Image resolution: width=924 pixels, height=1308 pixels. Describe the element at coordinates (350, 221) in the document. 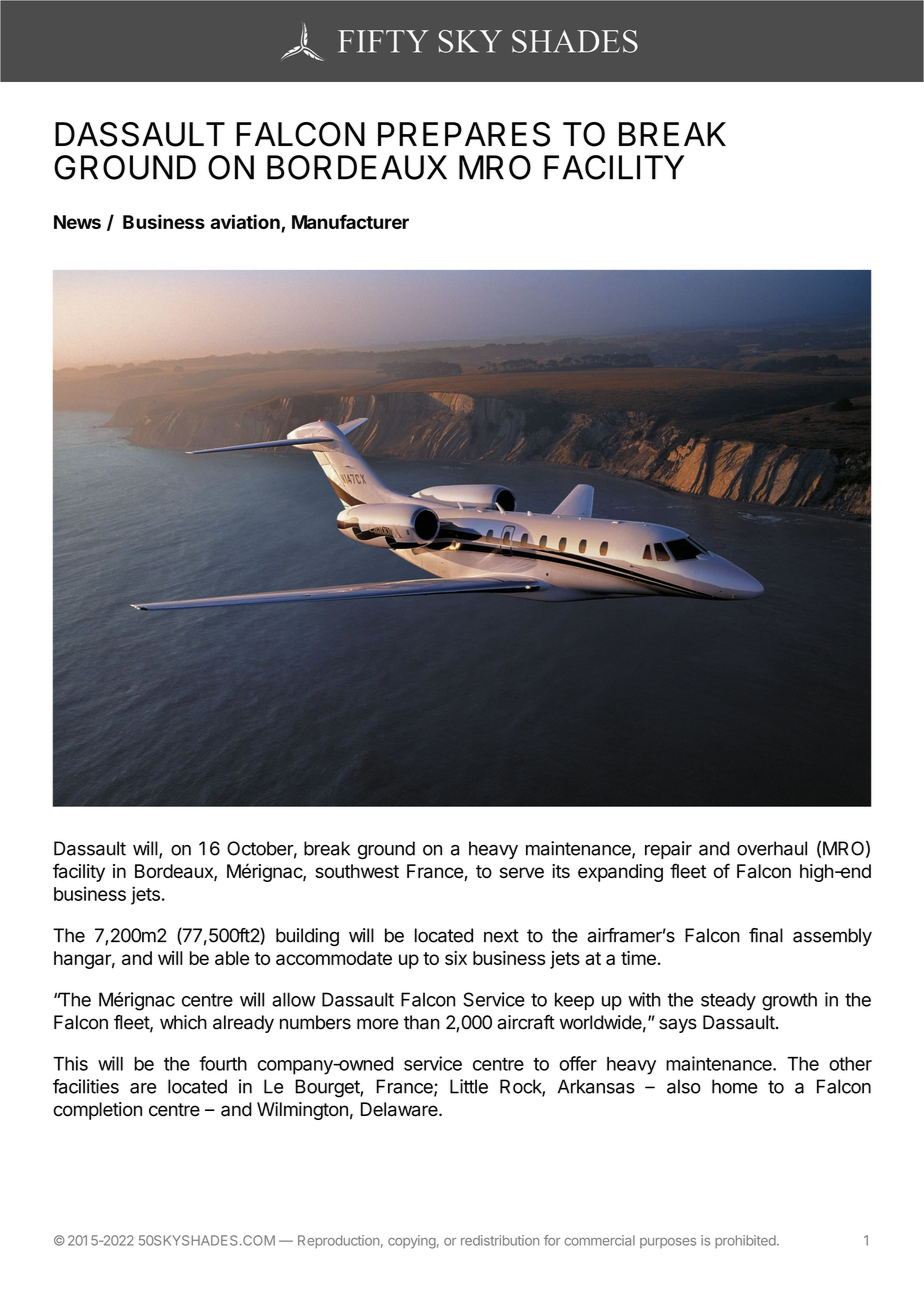

I see `Manufacturer` at that location.
